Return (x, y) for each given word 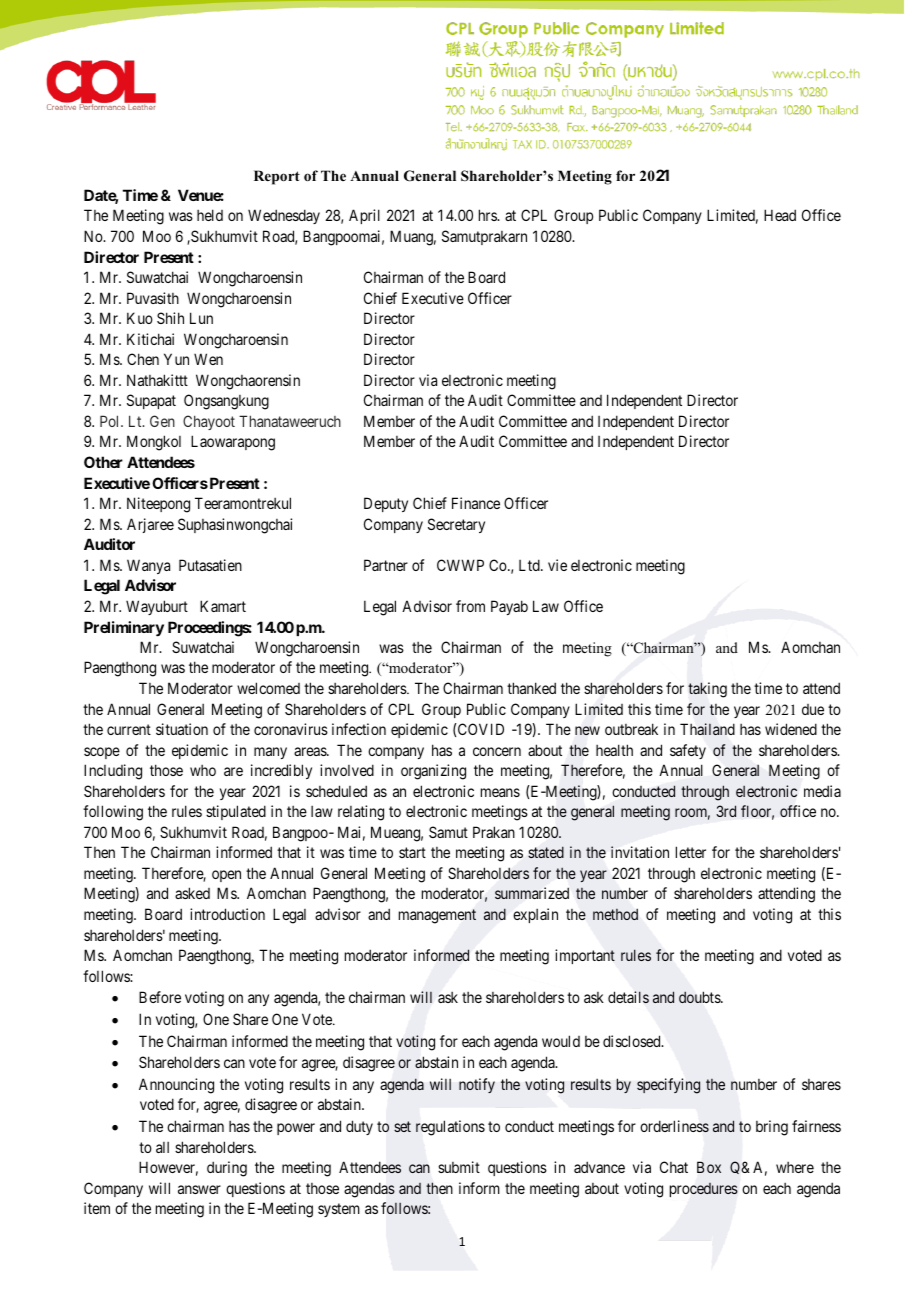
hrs (488, 215)
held (210, 215)
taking (707, 690)
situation (182, 729)
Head (780, 215)
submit (459, 1167)
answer (199, 1189)
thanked (531, 688)
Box (709, 1167)
